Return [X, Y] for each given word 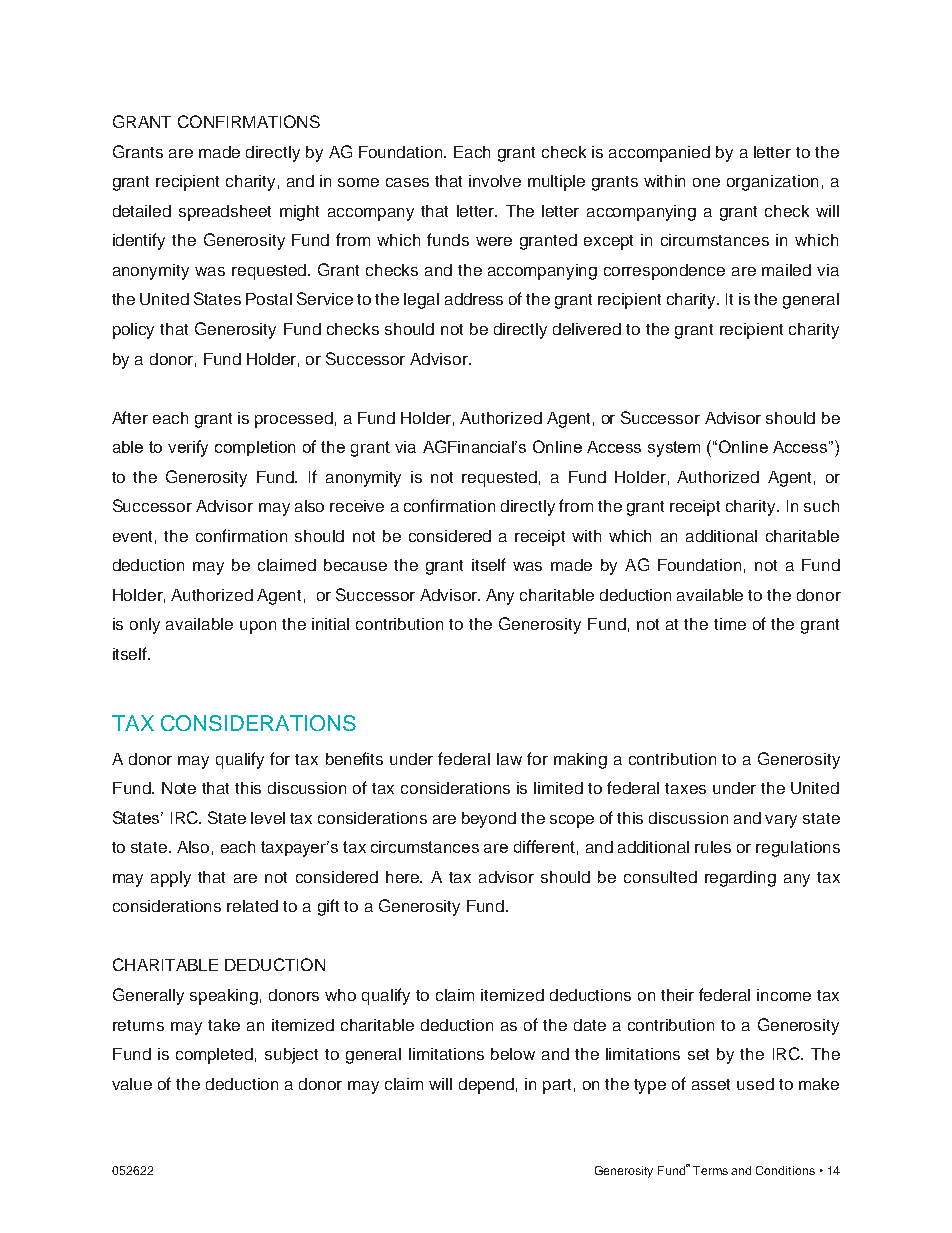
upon [258, 627]
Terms [710, 1170]
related [252, 906]
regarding [740, 879]
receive [357, 506]
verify [188, 448]
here [404, 877]
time [730, 624]
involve [495, 181]
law [509, 759]
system [674, 449]
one [706, 182]
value [132, 1084]
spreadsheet [225, 213]
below [513, 1054]
